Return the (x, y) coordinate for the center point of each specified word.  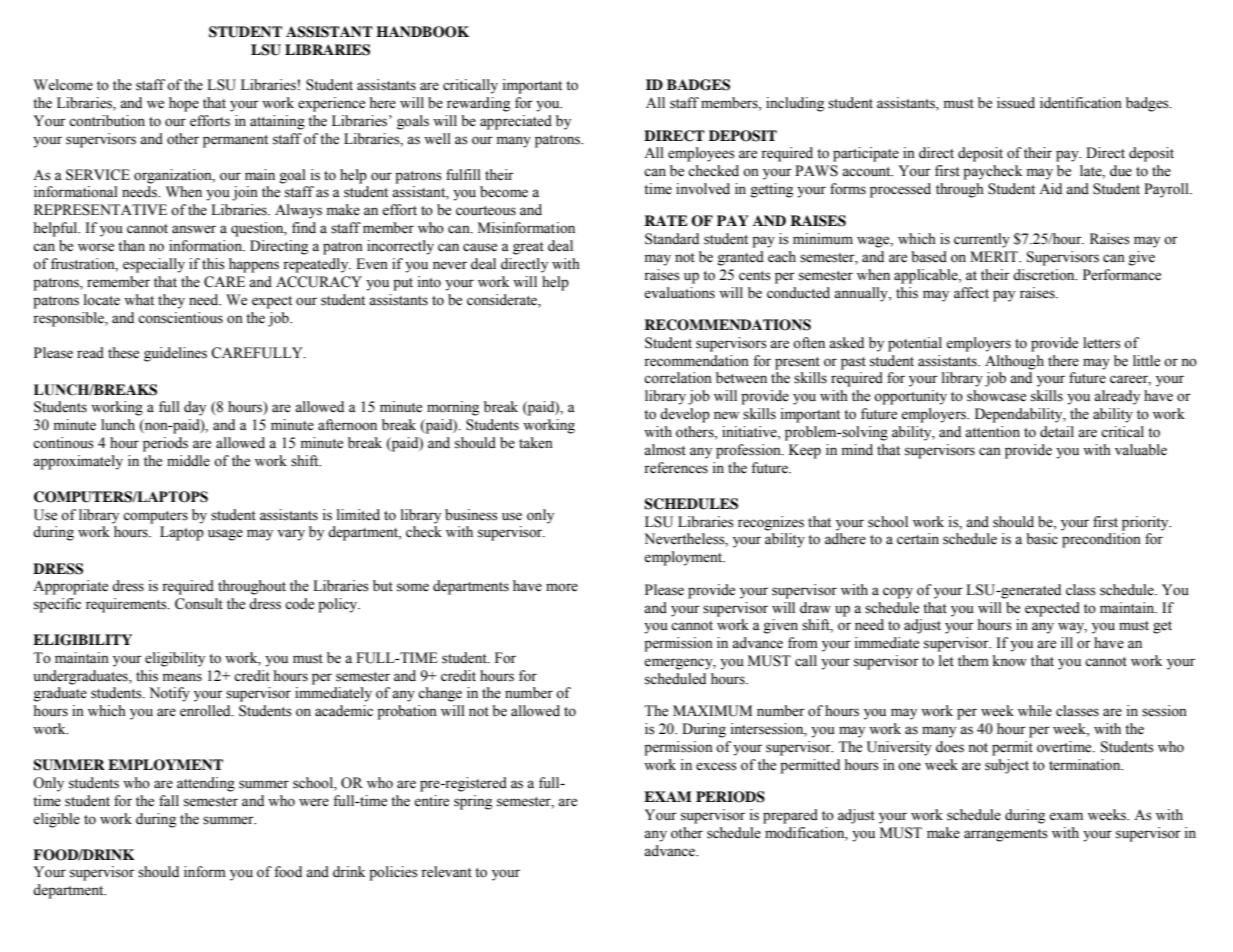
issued (1016, 103)
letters (1102, 343)
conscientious (180, 318)
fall (169, 800)
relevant (446, 872)
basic (1042, 539)
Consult (199, 604)
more (562, 587)
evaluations (679, 293)
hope (184, 104)
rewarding (478, 104)
